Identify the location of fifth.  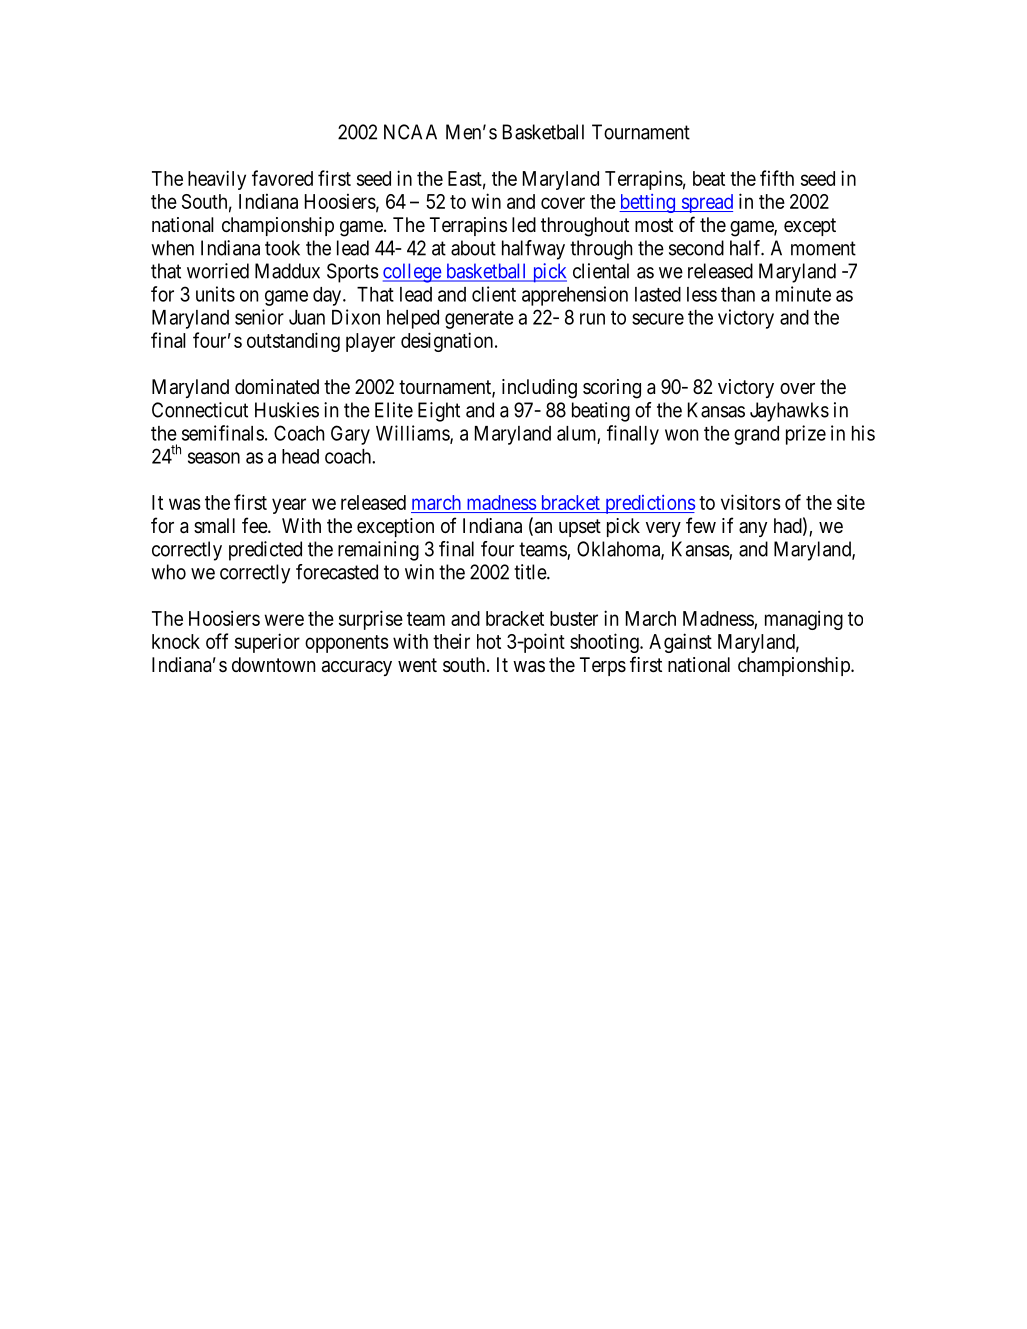
(777, 178).
